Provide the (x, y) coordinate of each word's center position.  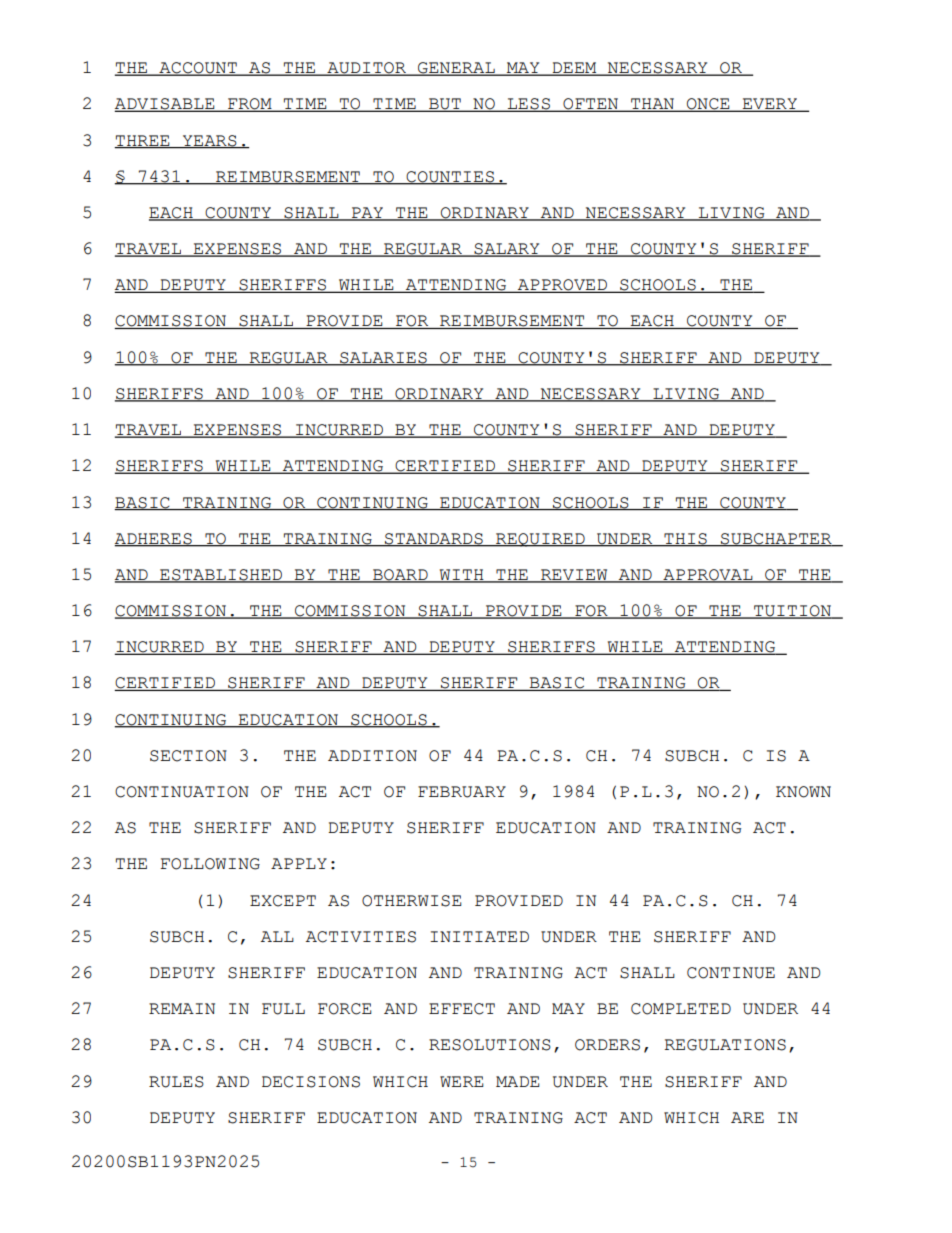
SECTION (188, 756)
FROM (250, 105)
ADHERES (154, 539)
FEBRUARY (462, 792)
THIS (685, 539)
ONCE (708, 105)
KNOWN (803, 792)
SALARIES (383, 358)
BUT (445, 105)
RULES (176, 1082)
